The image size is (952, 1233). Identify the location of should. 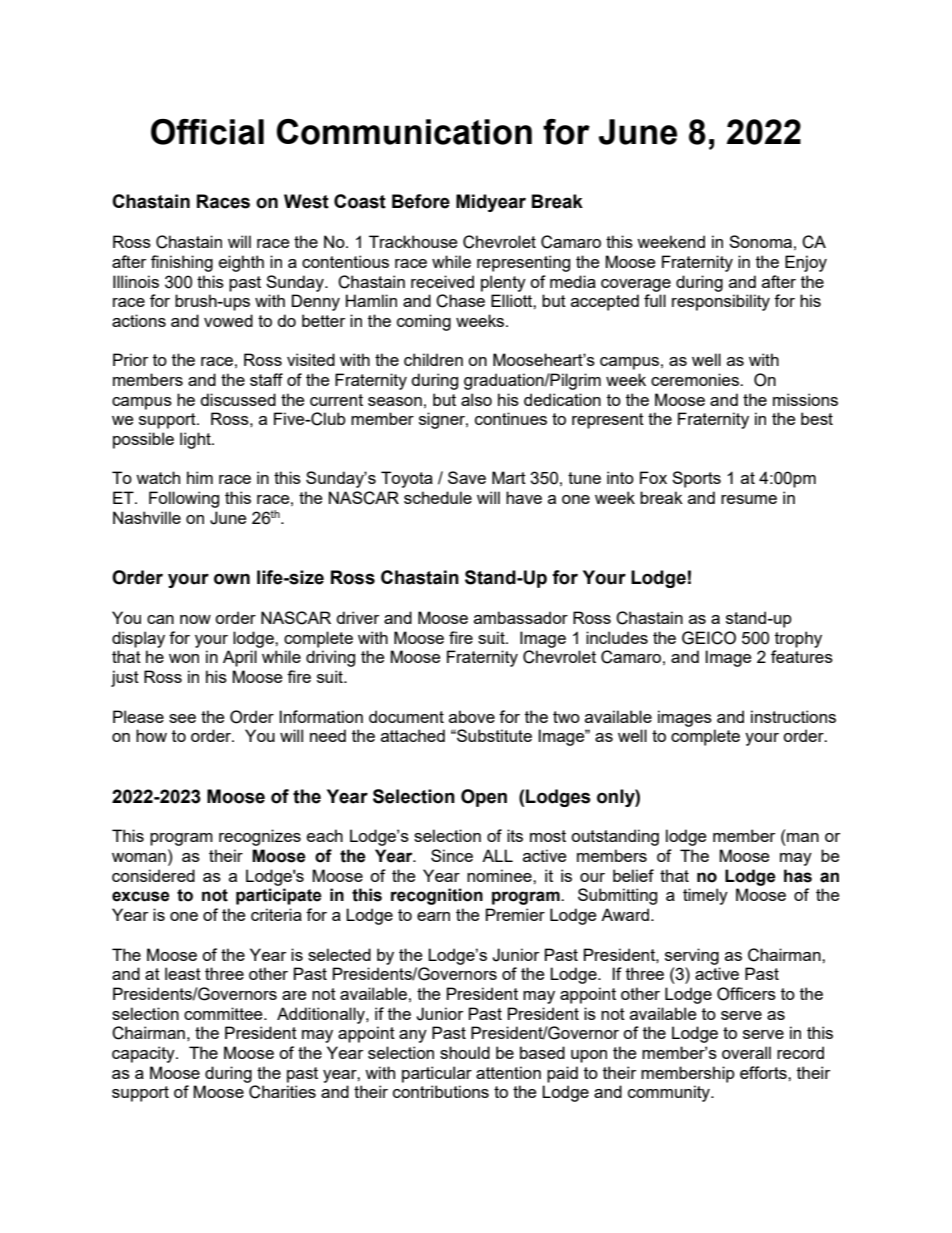
(465, 1052).
